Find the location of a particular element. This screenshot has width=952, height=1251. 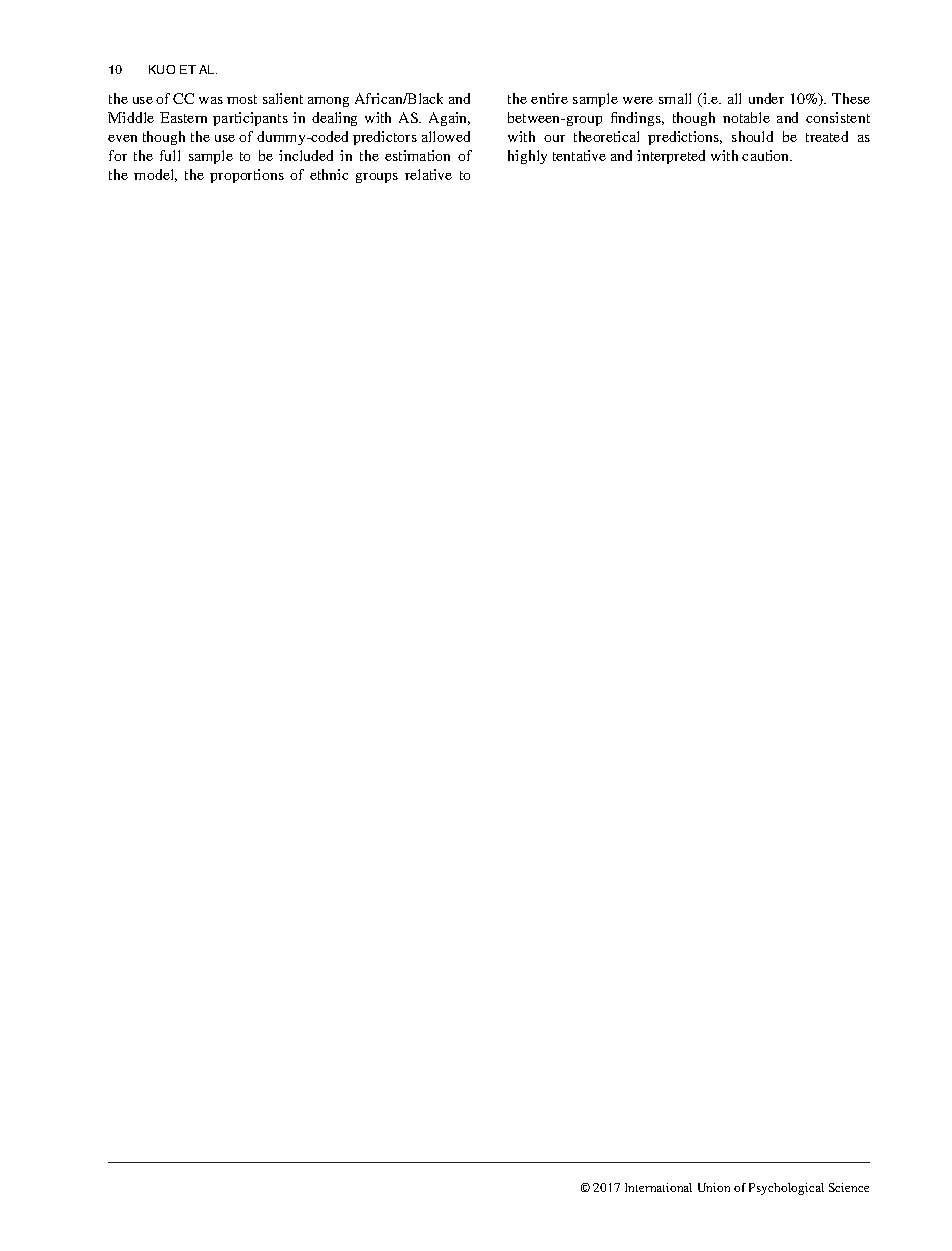

relative is located at coordinates (428, 174).
